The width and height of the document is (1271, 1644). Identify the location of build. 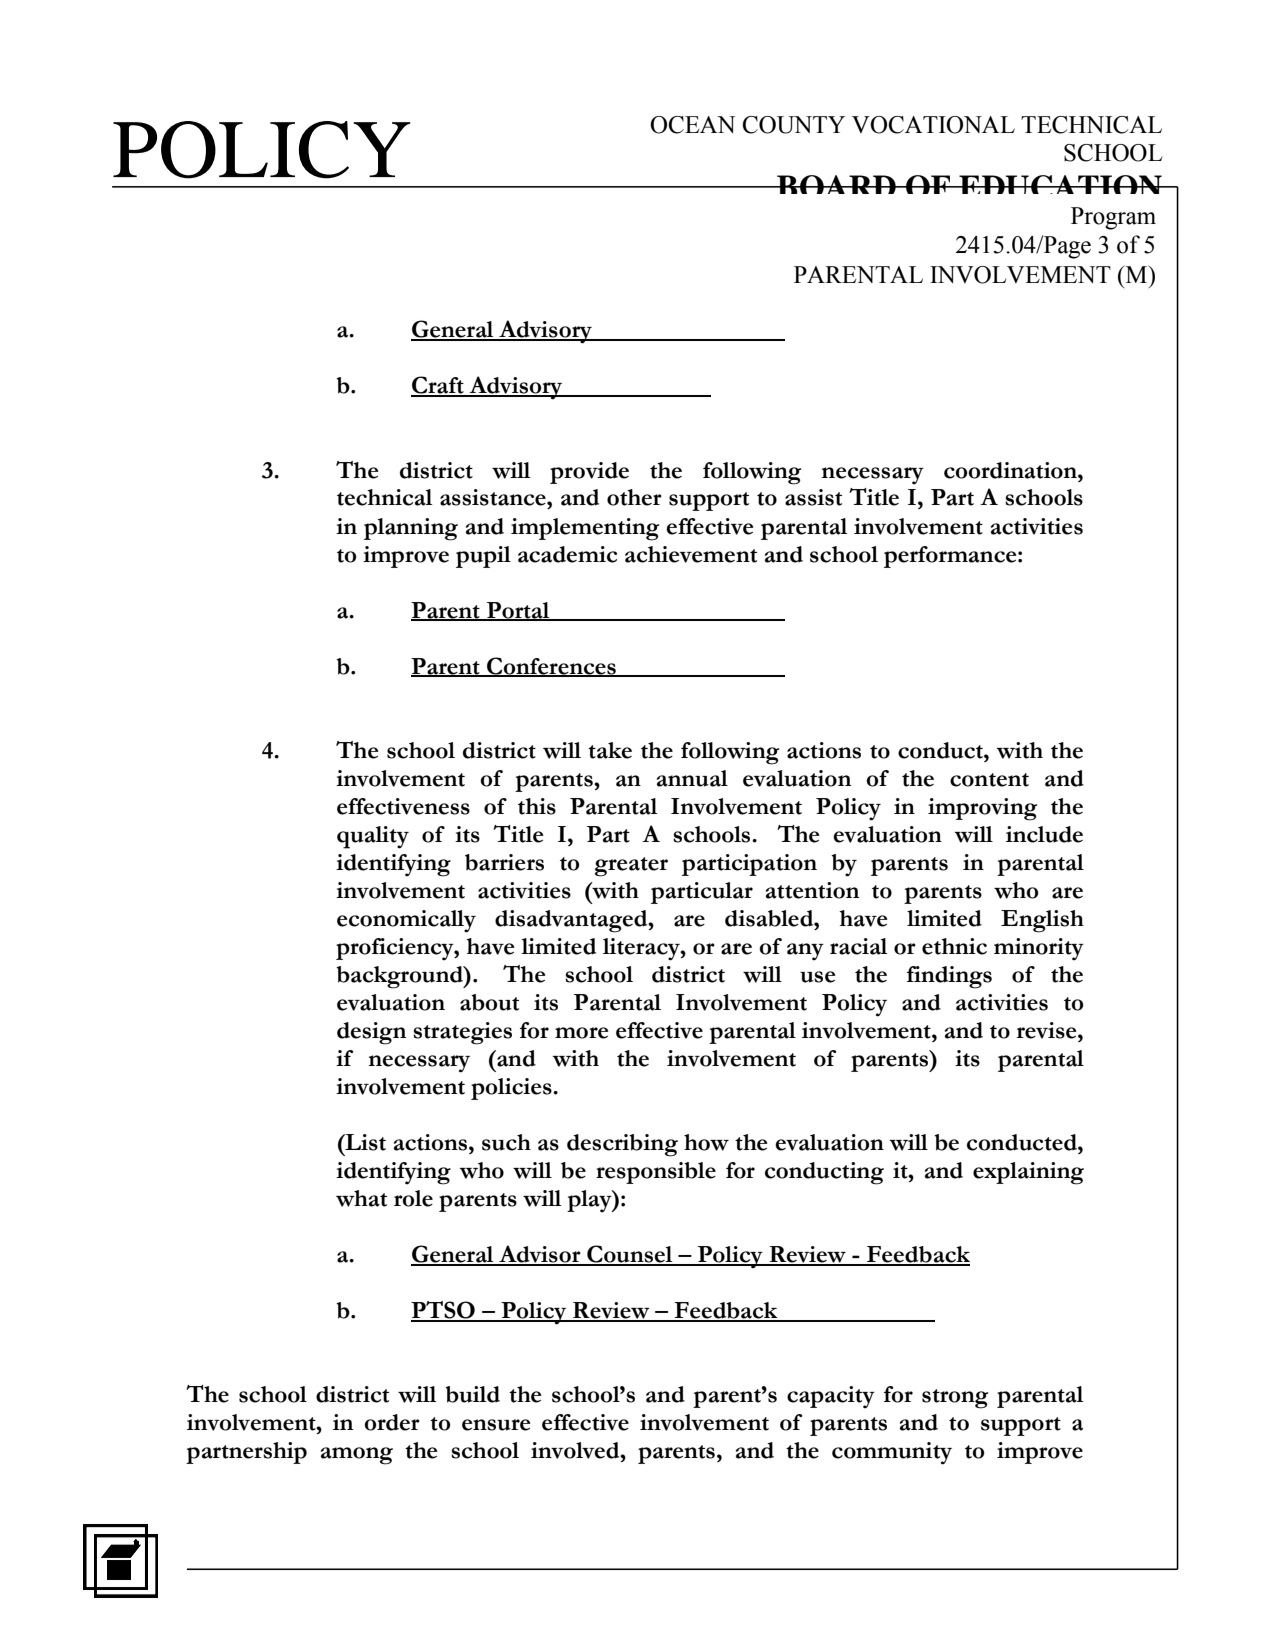
(472, 1394).
